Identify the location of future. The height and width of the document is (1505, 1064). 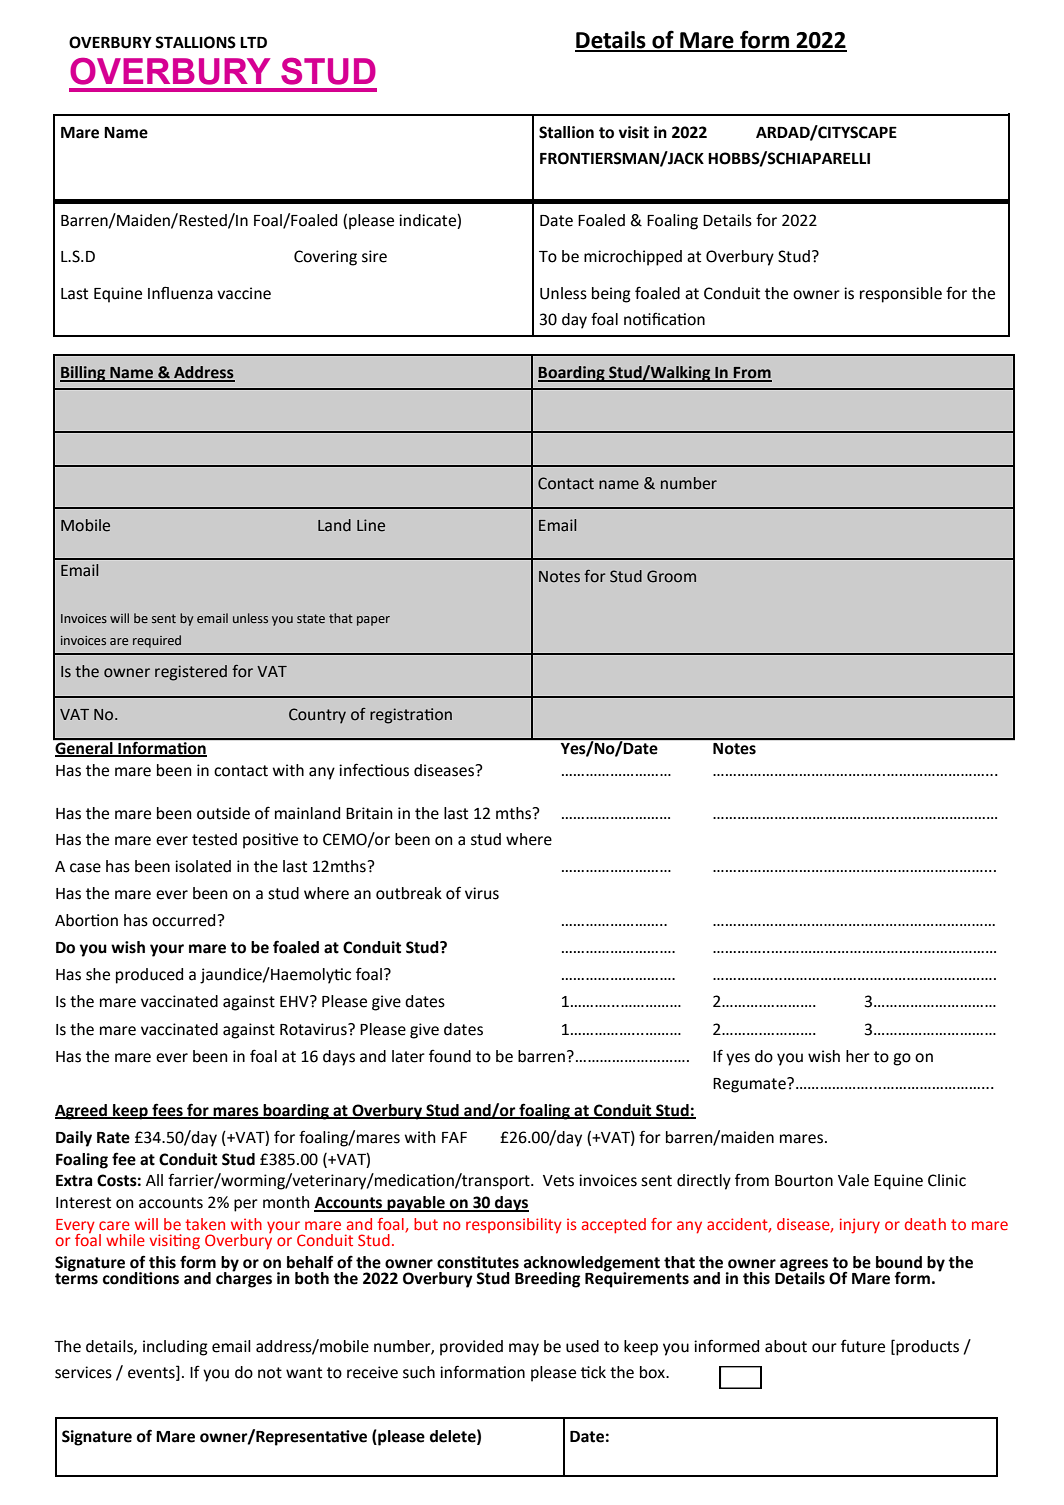
(863, 1346).
